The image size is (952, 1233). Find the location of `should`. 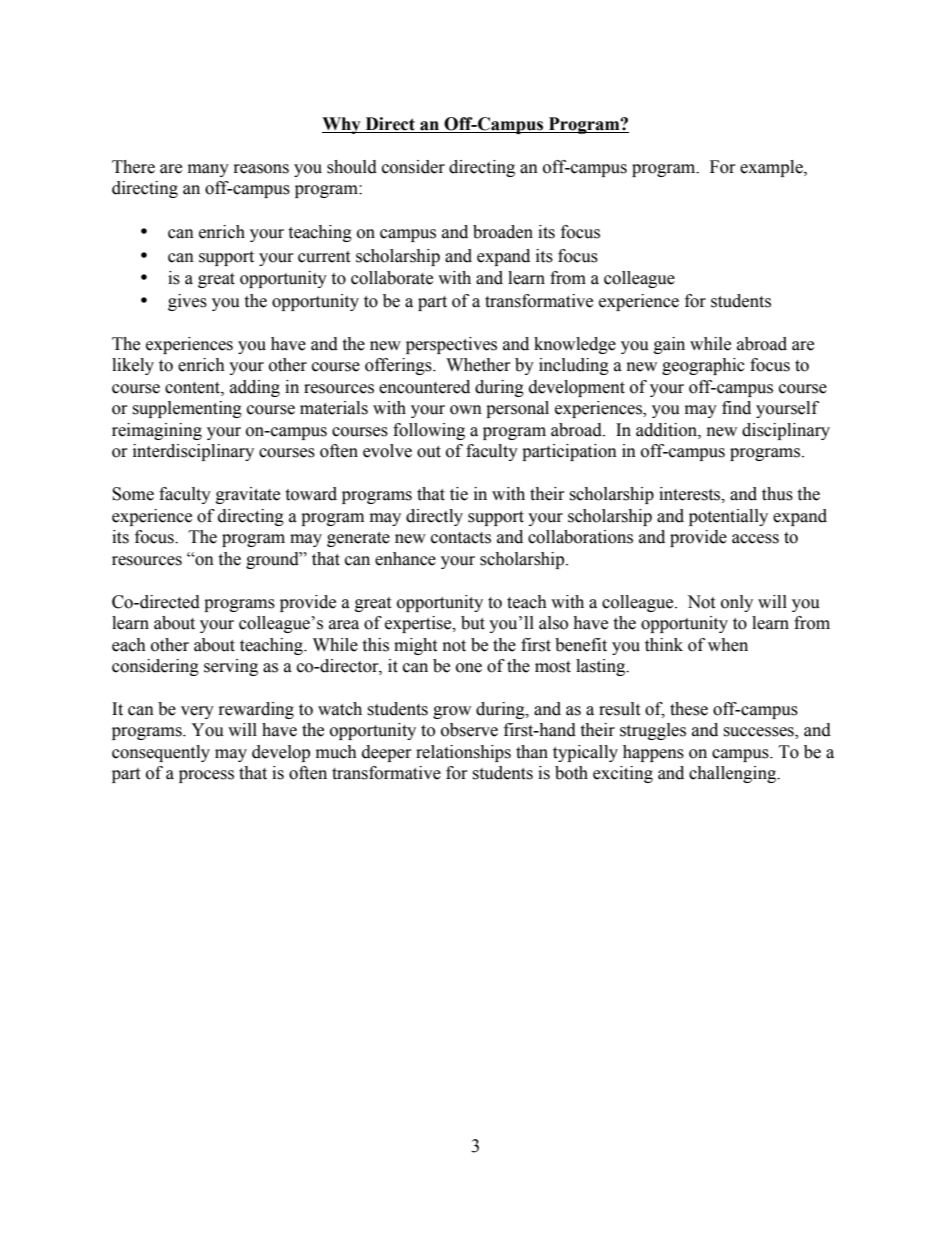

should is located at coordinates (352, 167).
